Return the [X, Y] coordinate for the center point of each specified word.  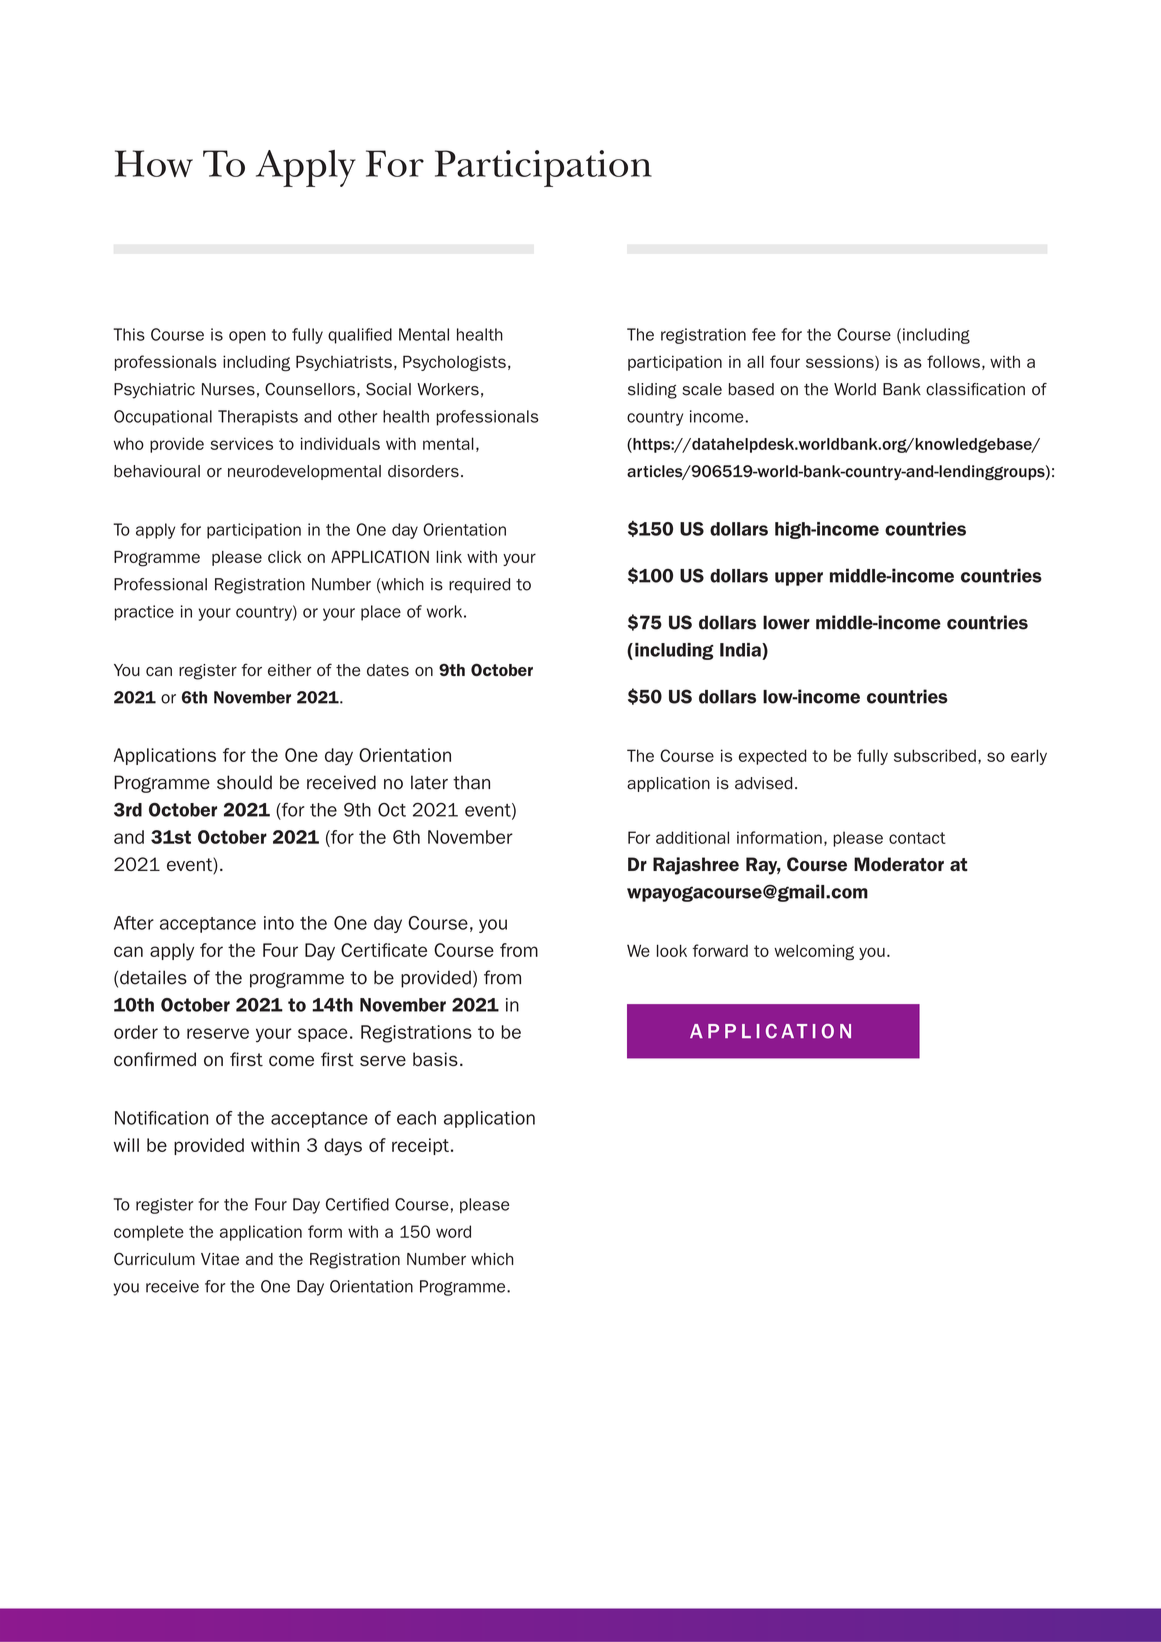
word [453, 1231]
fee [764, 334]
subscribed [935, 755]
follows [953, 361]
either [290, 670]
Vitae [220, 1259]
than [471, 782]
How [154, 163]
